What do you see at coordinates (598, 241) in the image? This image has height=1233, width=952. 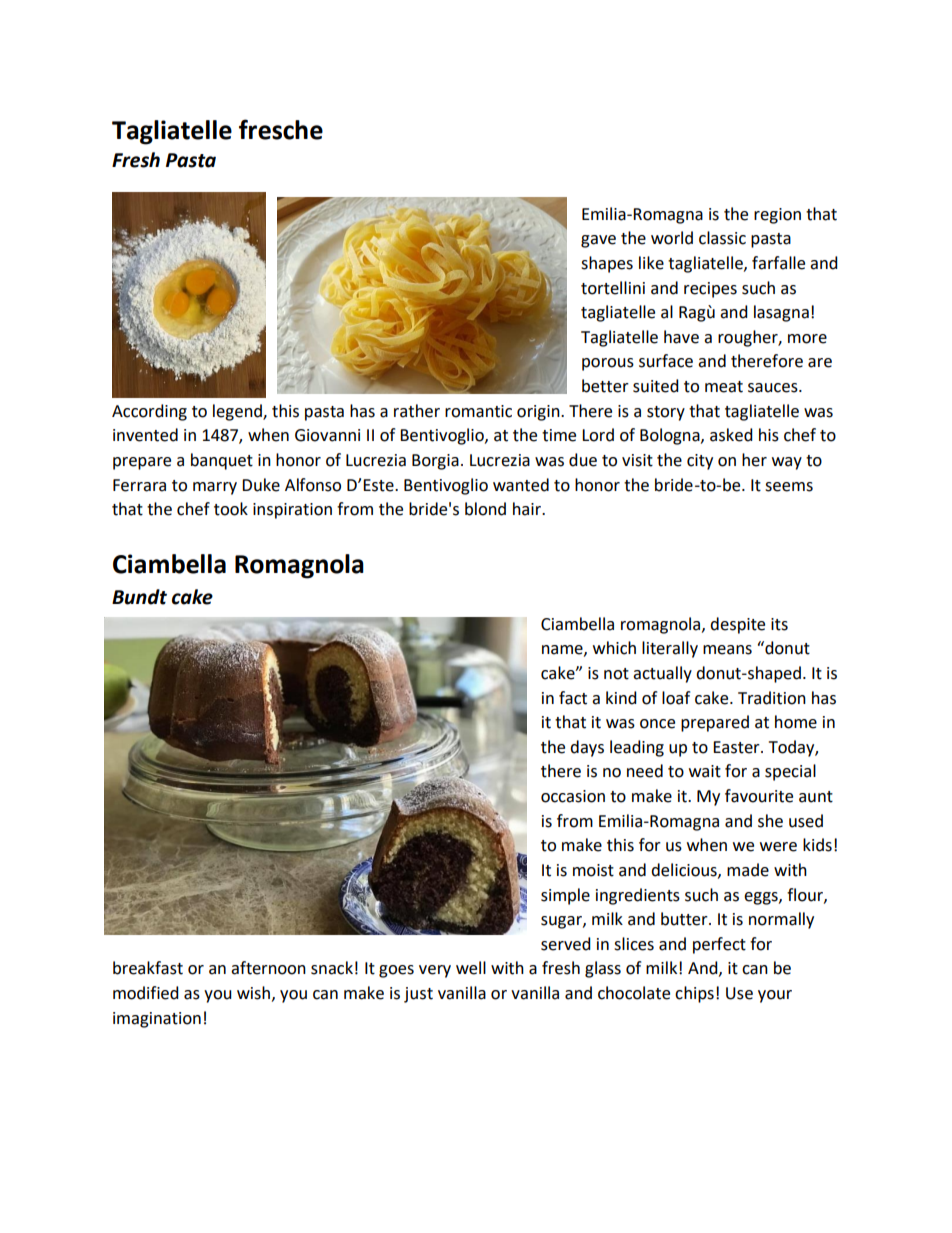 I see `gave` at bounding box center [598, 241].
